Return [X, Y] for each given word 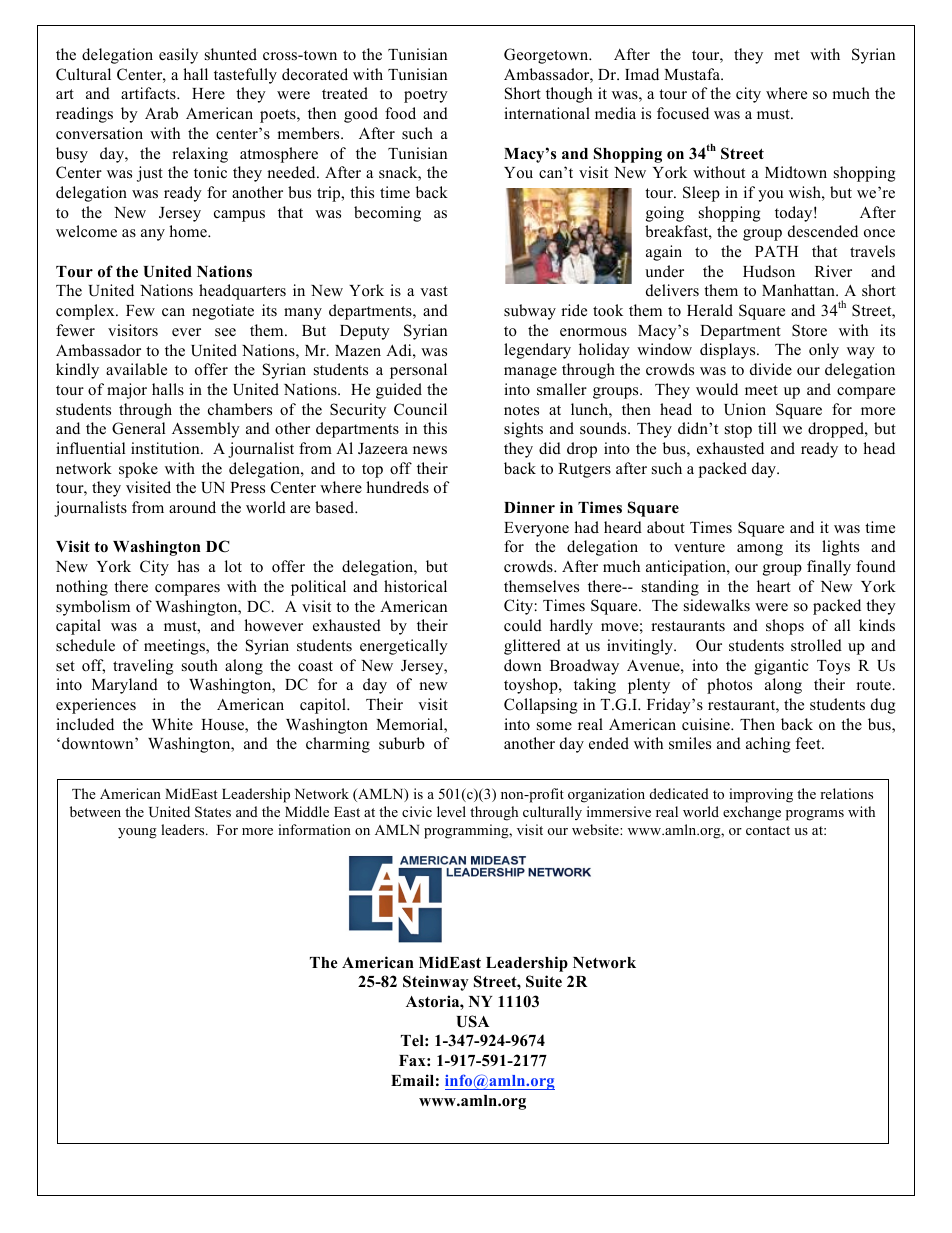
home [189, 231]
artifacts [149, 93]
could [523, 625]
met [787, 55]
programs [815, 815]
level [451, 811]
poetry [426, 96]
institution [166, 448]
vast [434, 291]
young [137, 833]
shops [785, 627]
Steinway [436, 983]
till [767, 428]
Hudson [769, 271]
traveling [143, 667]
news [430, 450]
